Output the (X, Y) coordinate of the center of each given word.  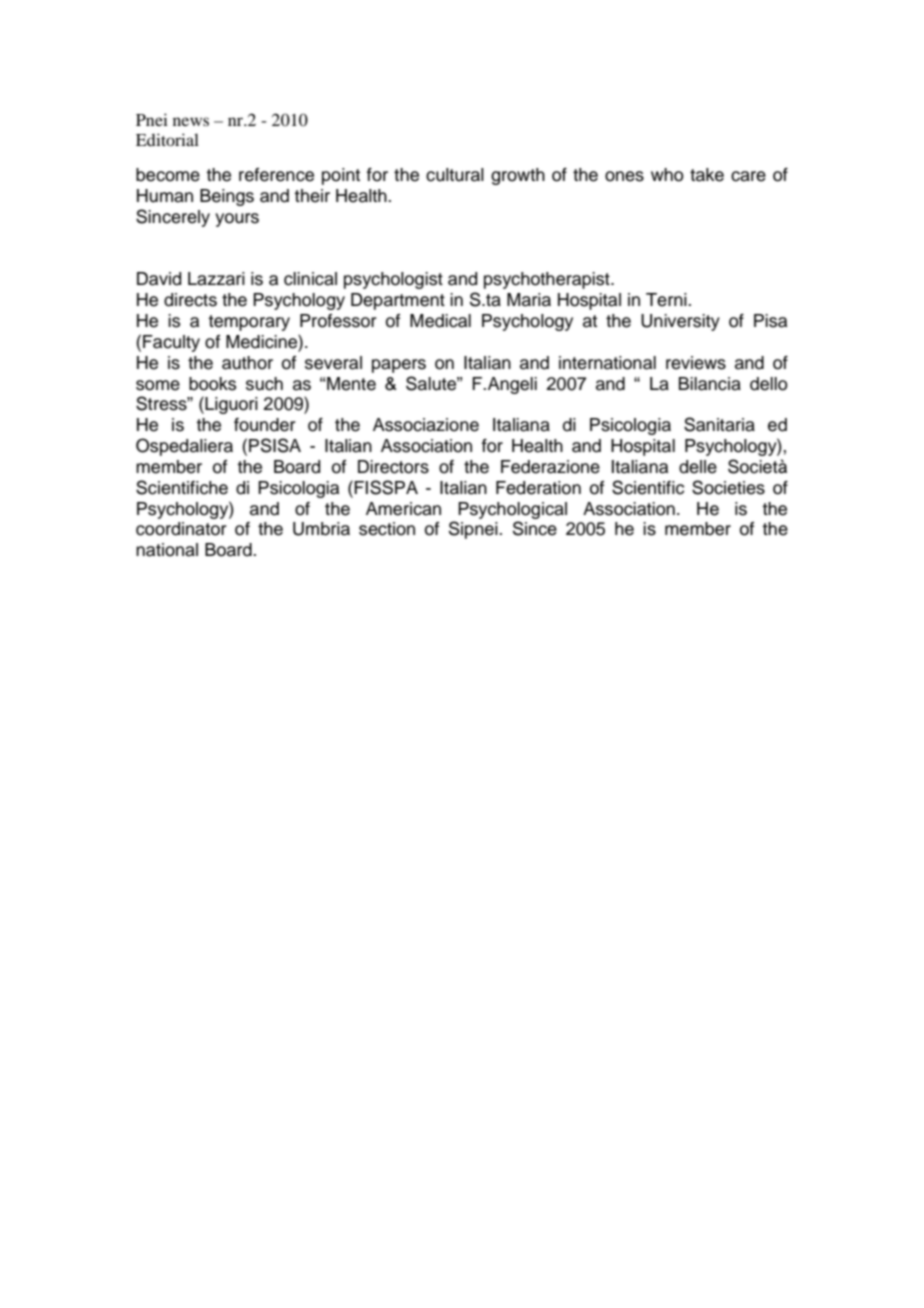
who (667, 175)
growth (518, 176)
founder (265, 425)
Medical (440, 321)
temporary (249, 323)
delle (698, 467)
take (707, 175)
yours (237, 220)
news (191, 121)
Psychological (512, 510)
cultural (455, 175)
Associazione (426, 425)
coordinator (181, 529)
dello (769, 384)
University (680, 322)
